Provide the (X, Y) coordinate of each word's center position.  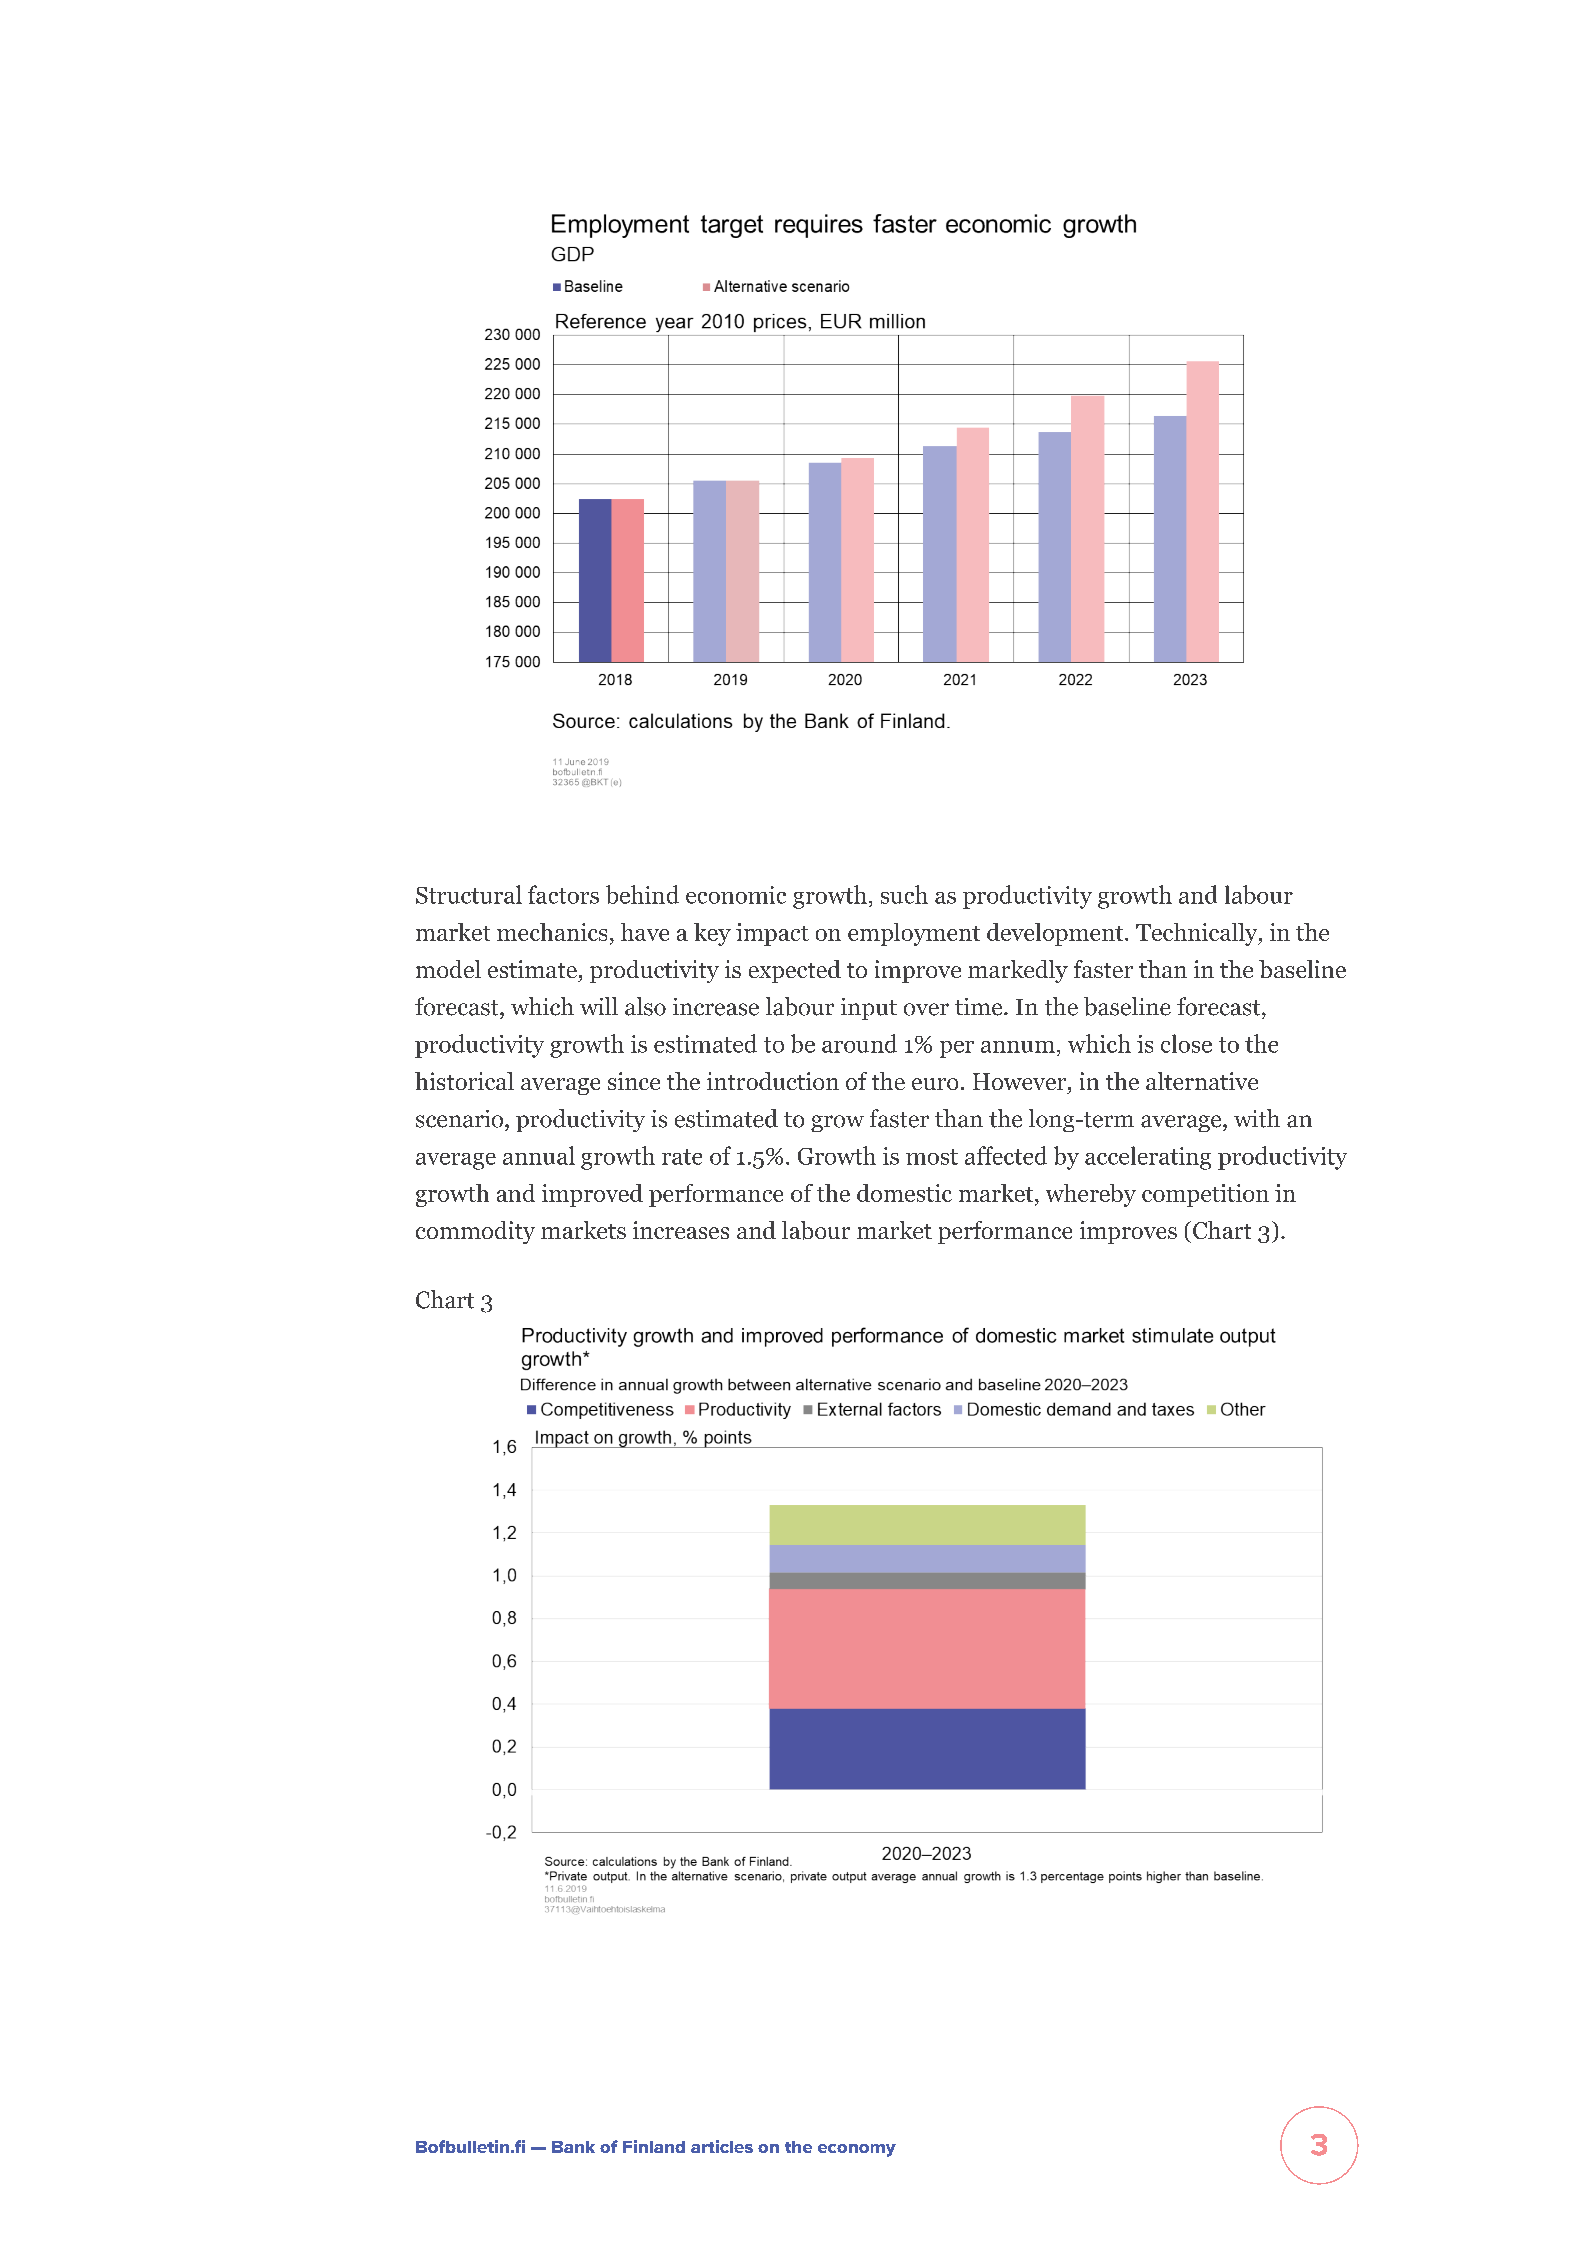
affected (1006, 1155)
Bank (573, 2147)
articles (722, 2146)
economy (857, 2150)
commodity (475, 1232)
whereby (1091, 1195)
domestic (904, 1193)
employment (914, 934)
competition (1205, 1195)
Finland (654, 2146)
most (932, 1157)
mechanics (552, 932)
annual (539, 1155)
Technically (1198, 934)
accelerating (1148, 1158)
